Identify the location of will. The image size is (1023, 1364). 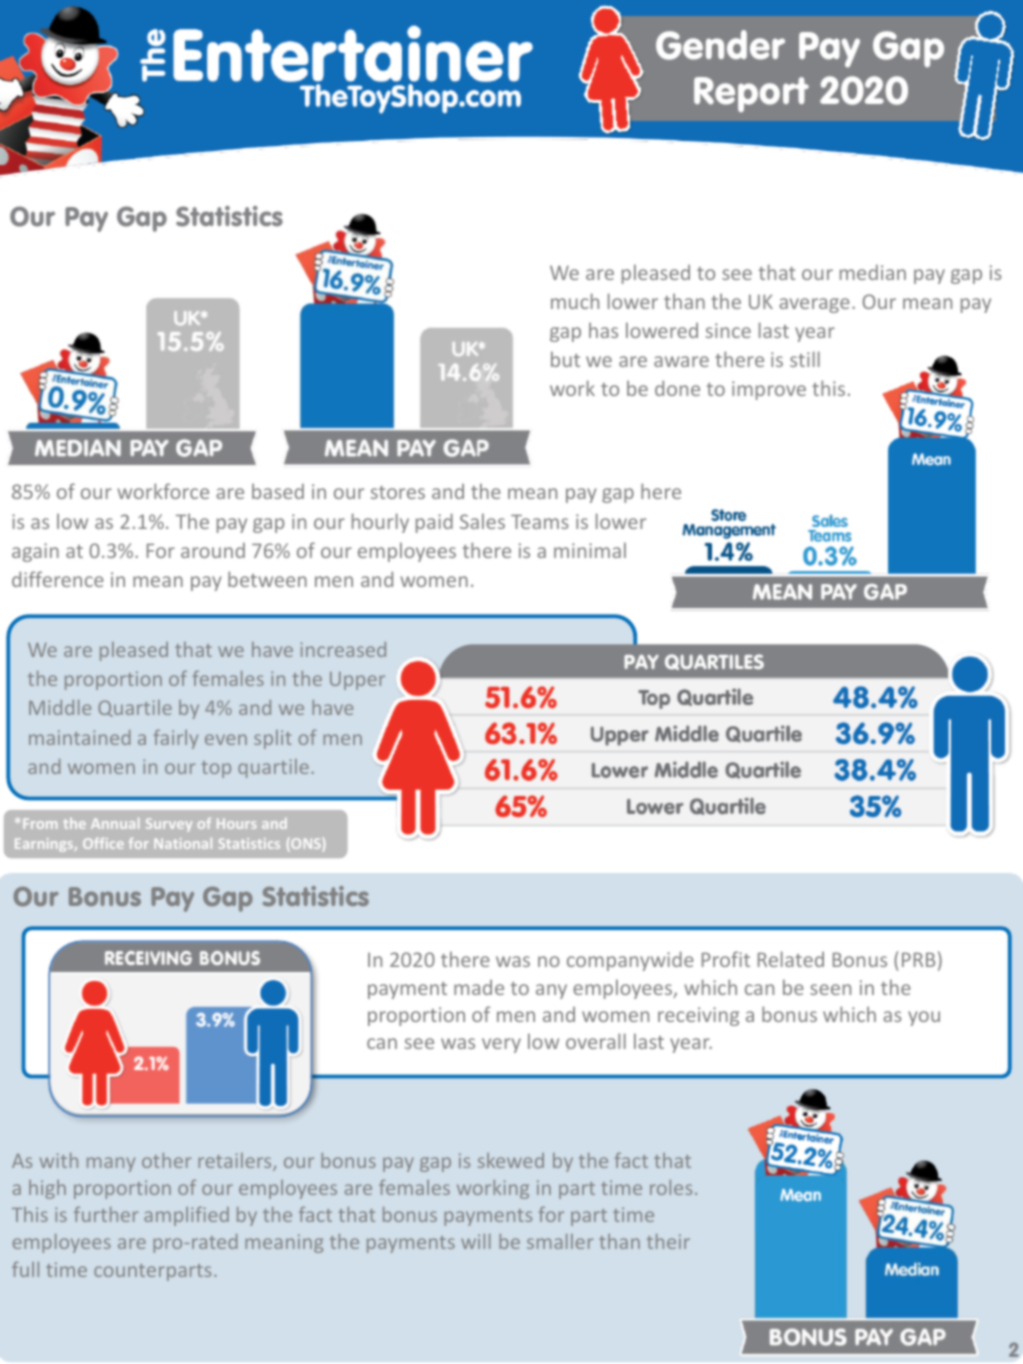
(476, 1241).
